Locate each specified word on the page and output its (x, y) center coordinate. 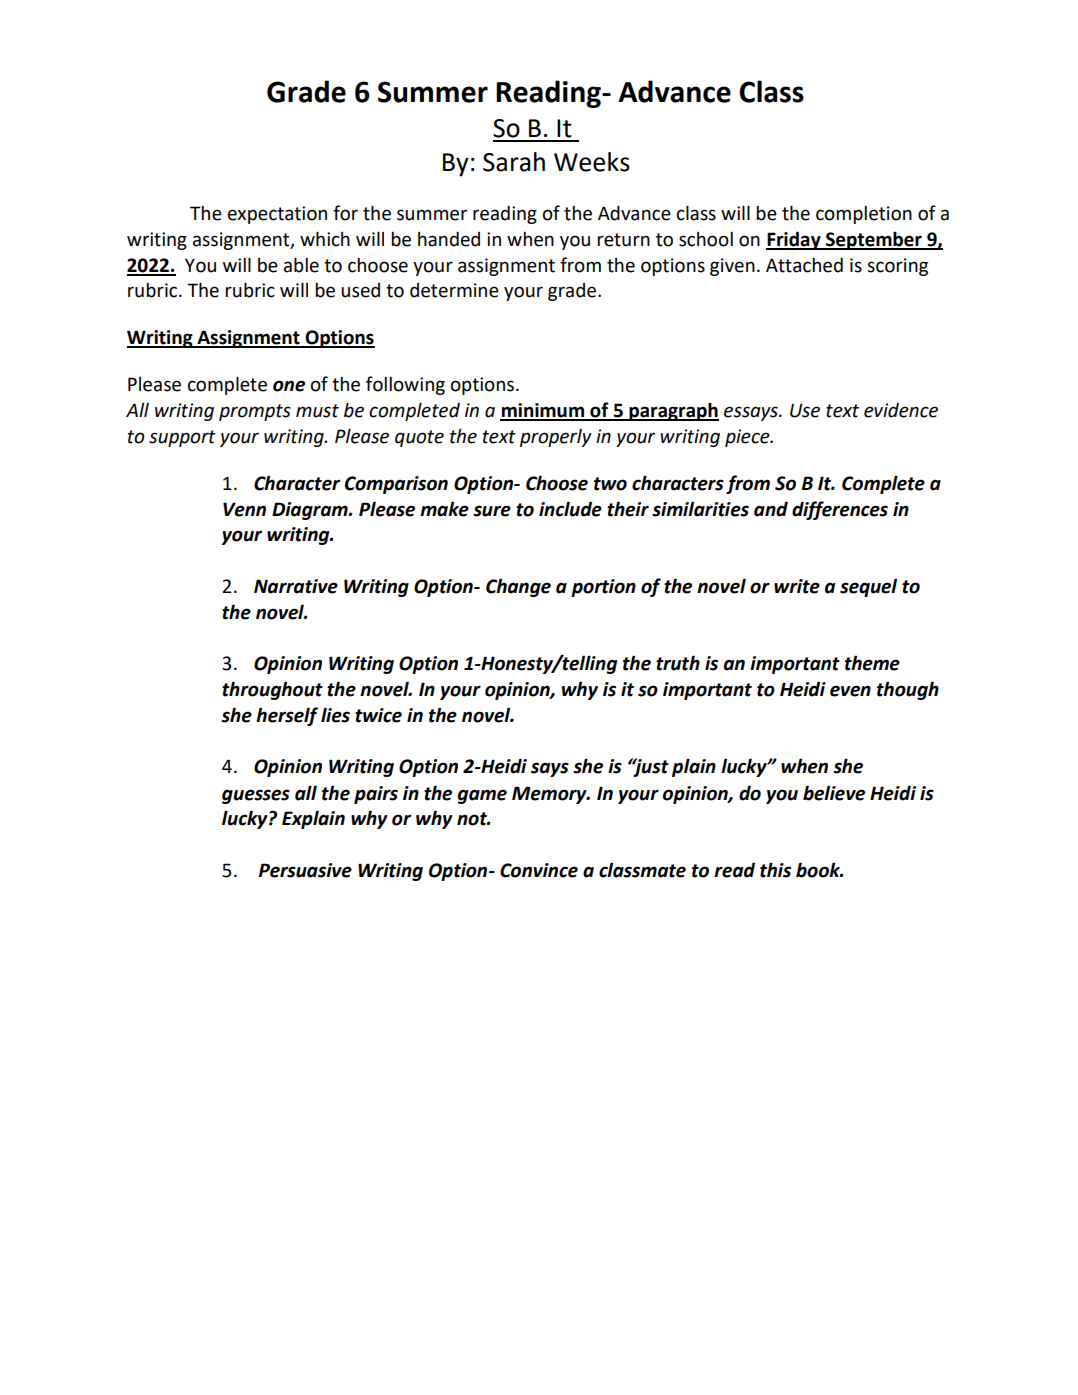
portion (603, 588)
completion (864, 215)
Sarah (514, 162)
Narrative (296, 586)
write (797, 586)
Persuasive (305, 870)
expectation (277, 215)
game (482, 796)
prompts (255, 412)
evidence (901, 410)
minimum (543, 411)
